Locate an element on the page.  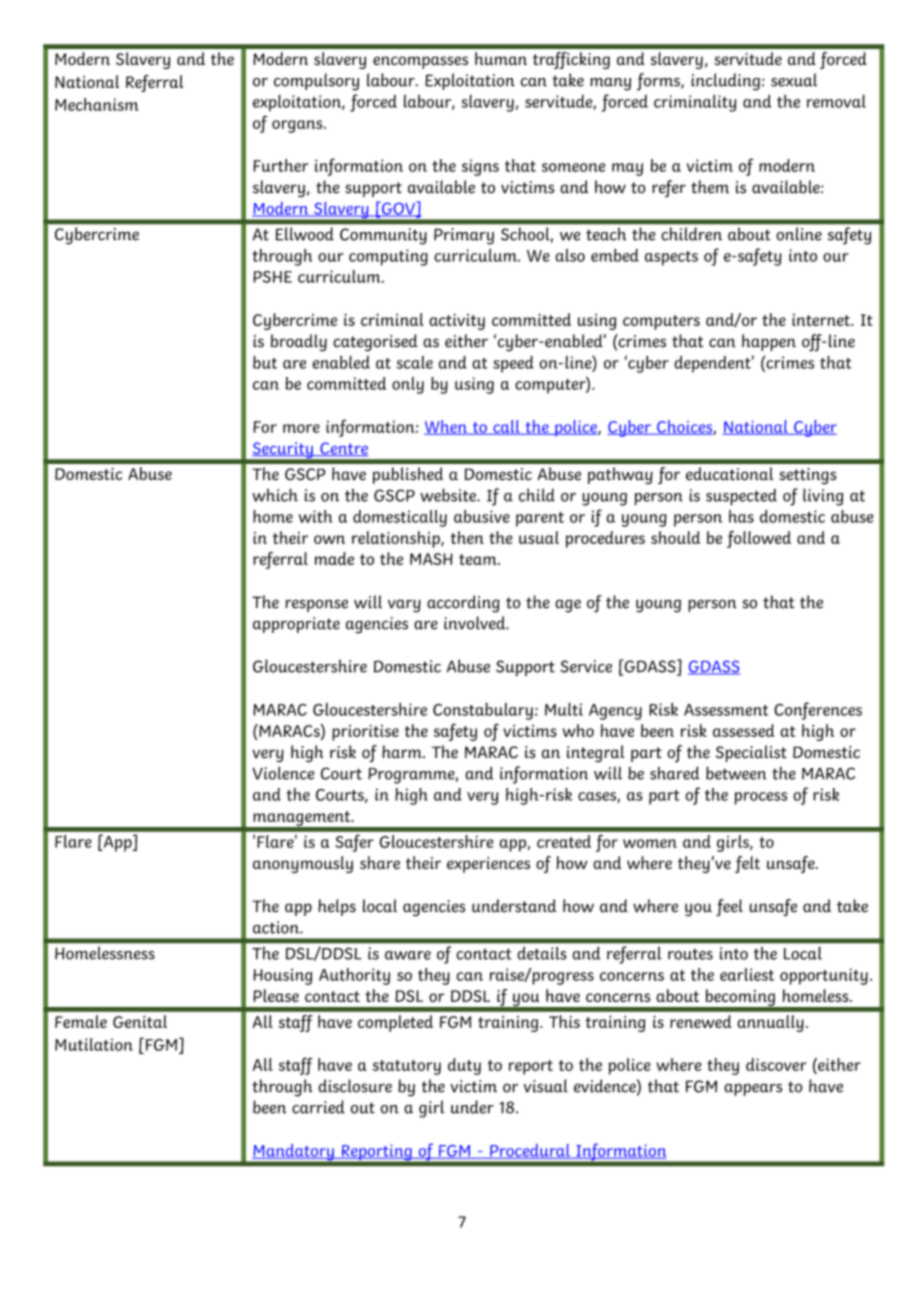
followed is located at coordinates (759, 539).
